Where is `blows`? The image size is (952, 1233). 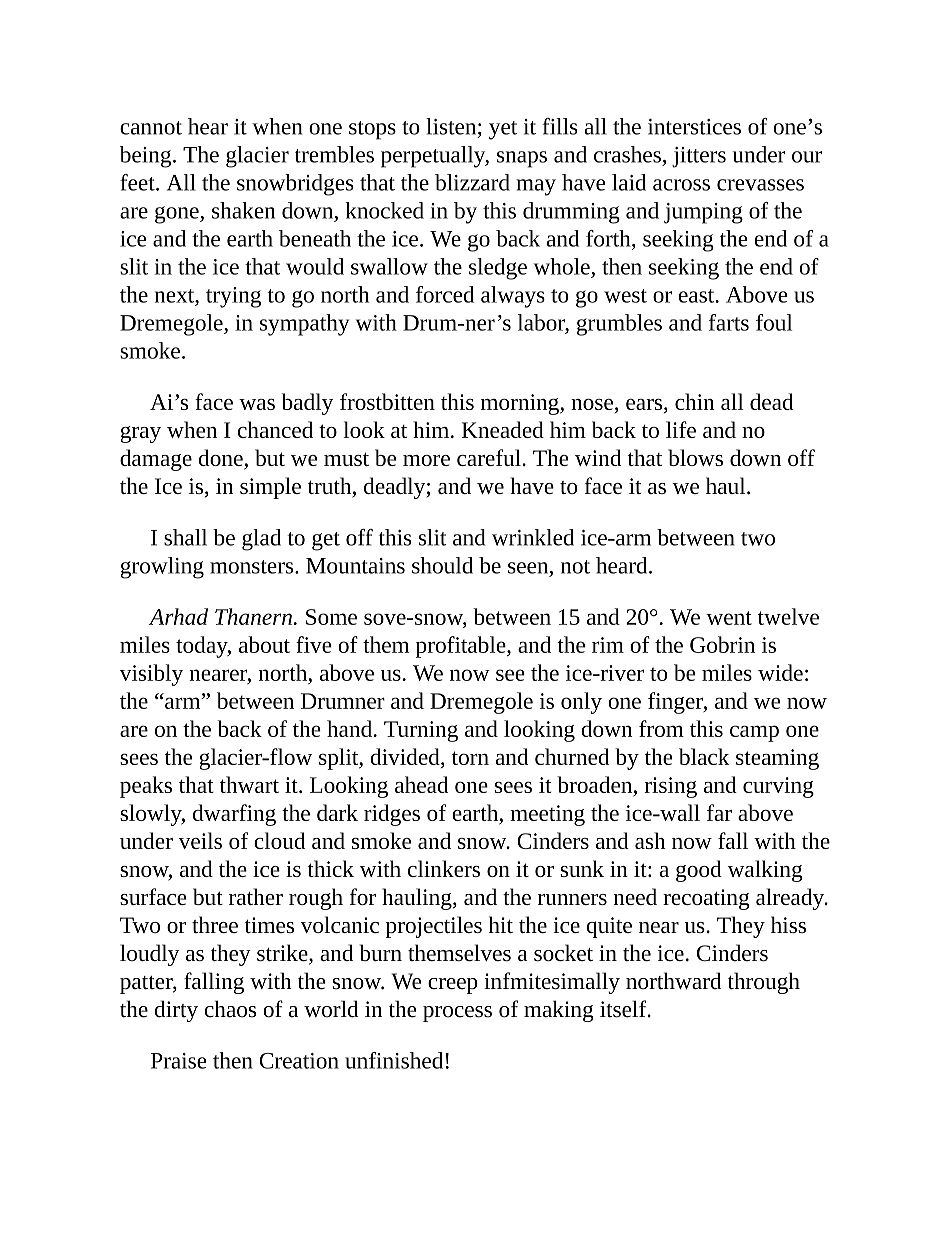
blows is located at coordinates (695, 457).
